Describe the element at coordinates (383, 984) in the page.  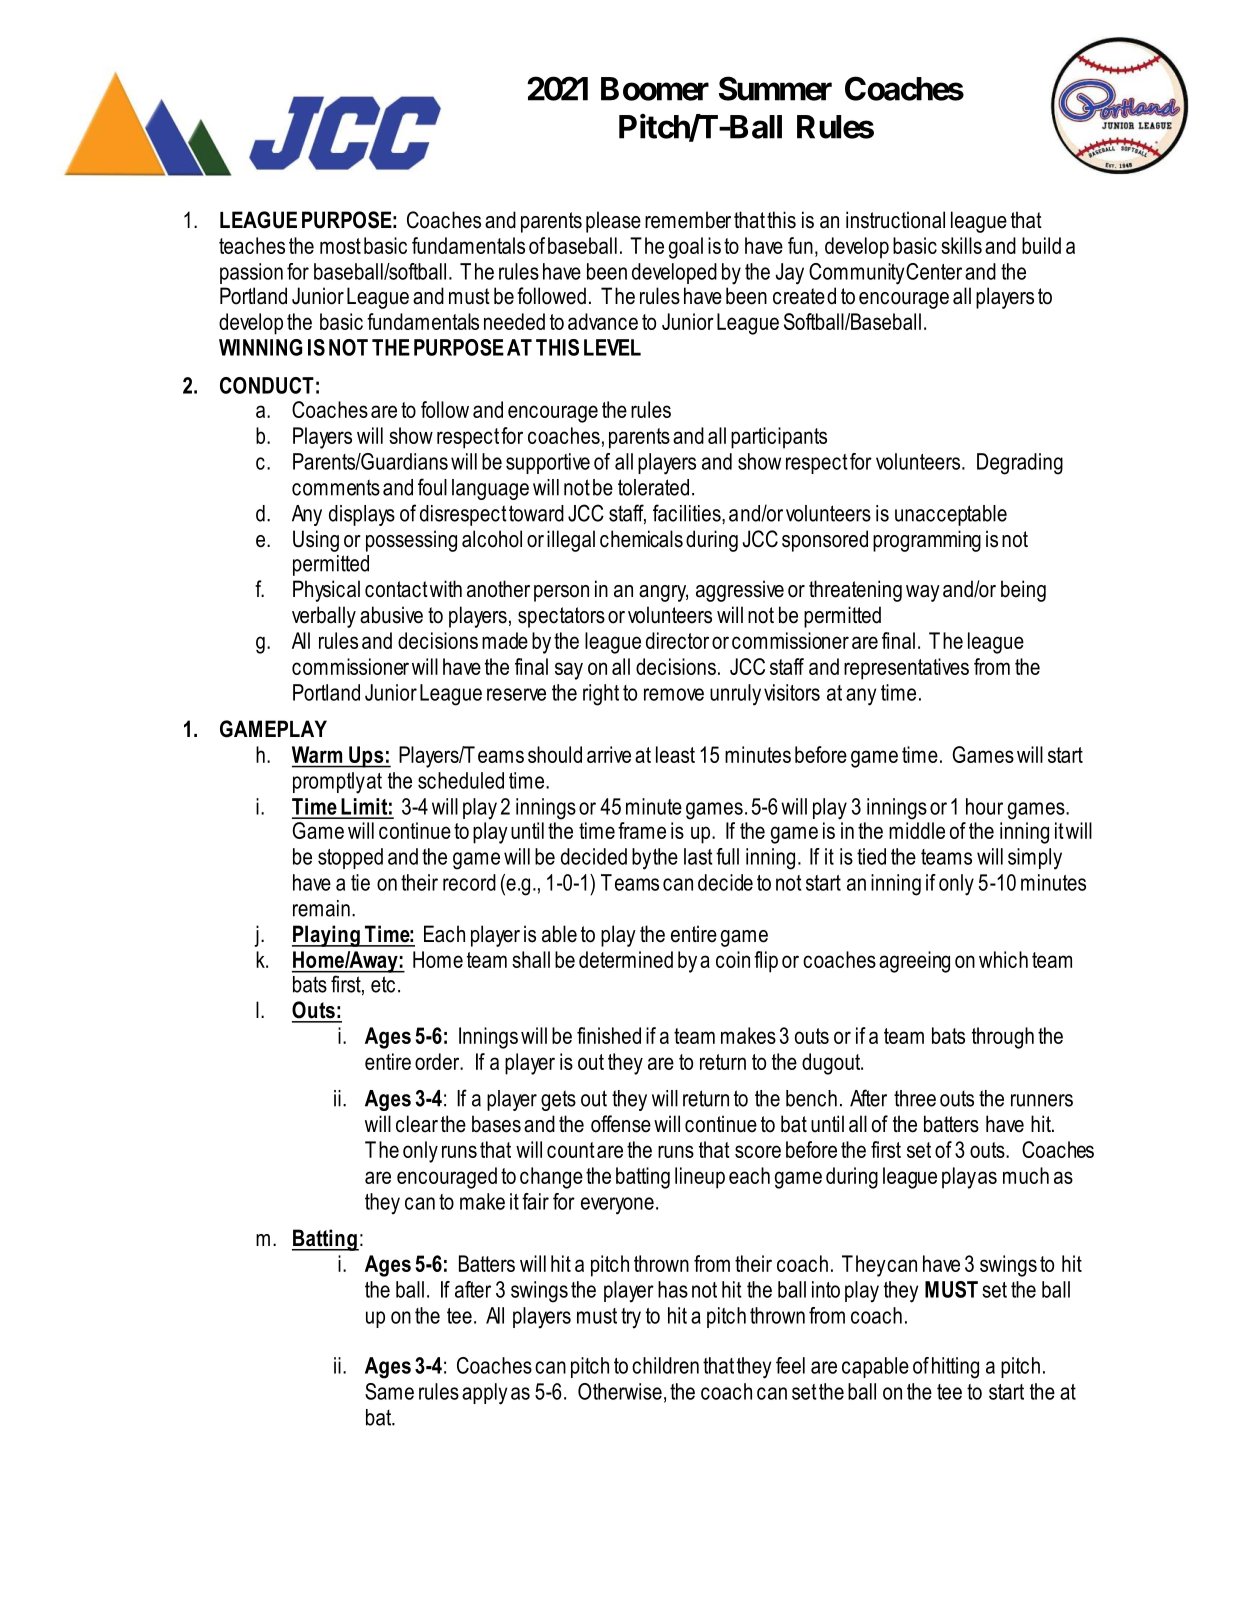
I see `etc` at that location.
